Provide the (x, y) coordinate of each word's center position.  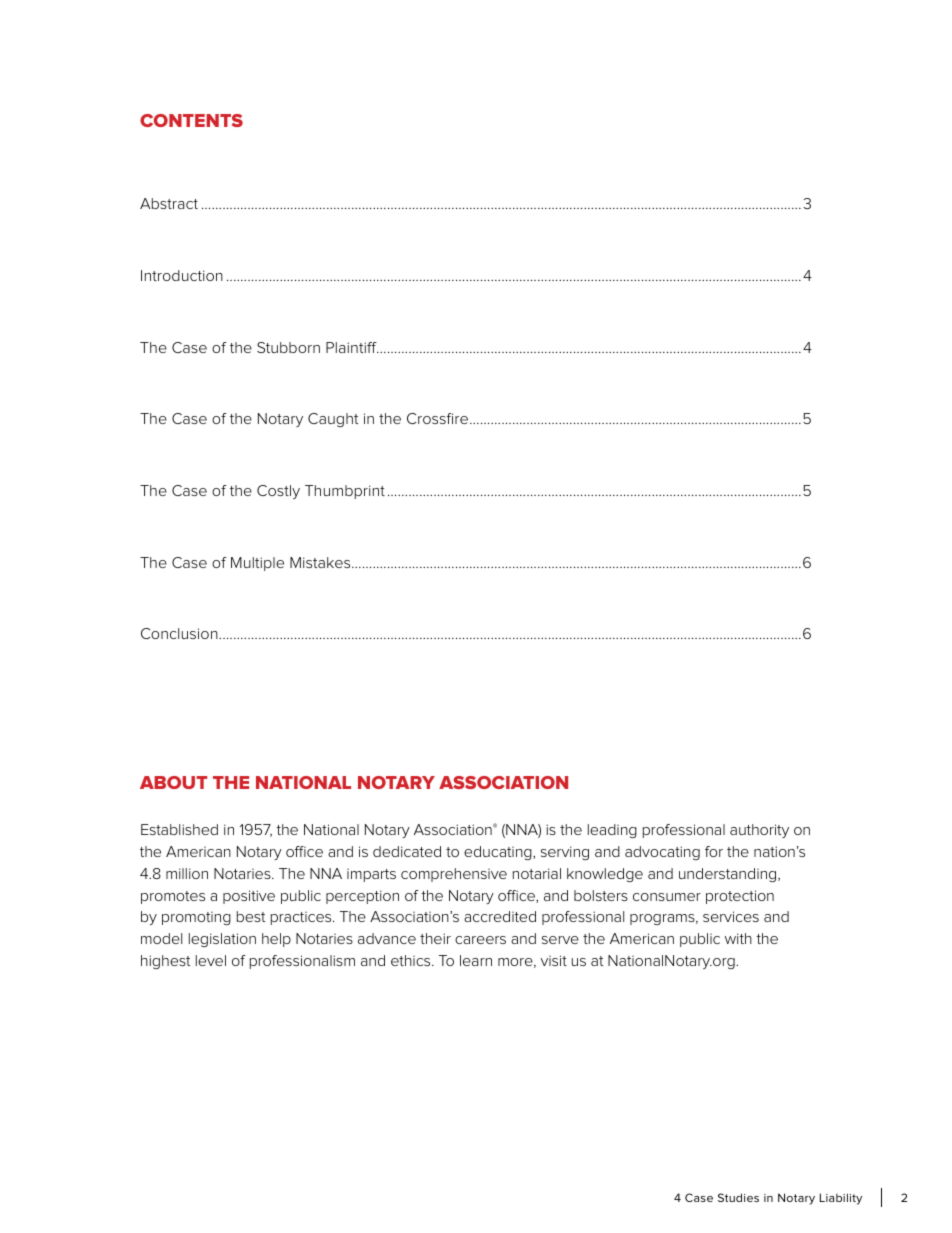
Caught (333, 420)
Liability (841, 1199)
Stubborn (288, 347)
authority (759, 831)
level (211, 960)
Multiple (257, 564)
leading (612, 831)
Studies (738, 1197)
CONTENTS (191, 120)
